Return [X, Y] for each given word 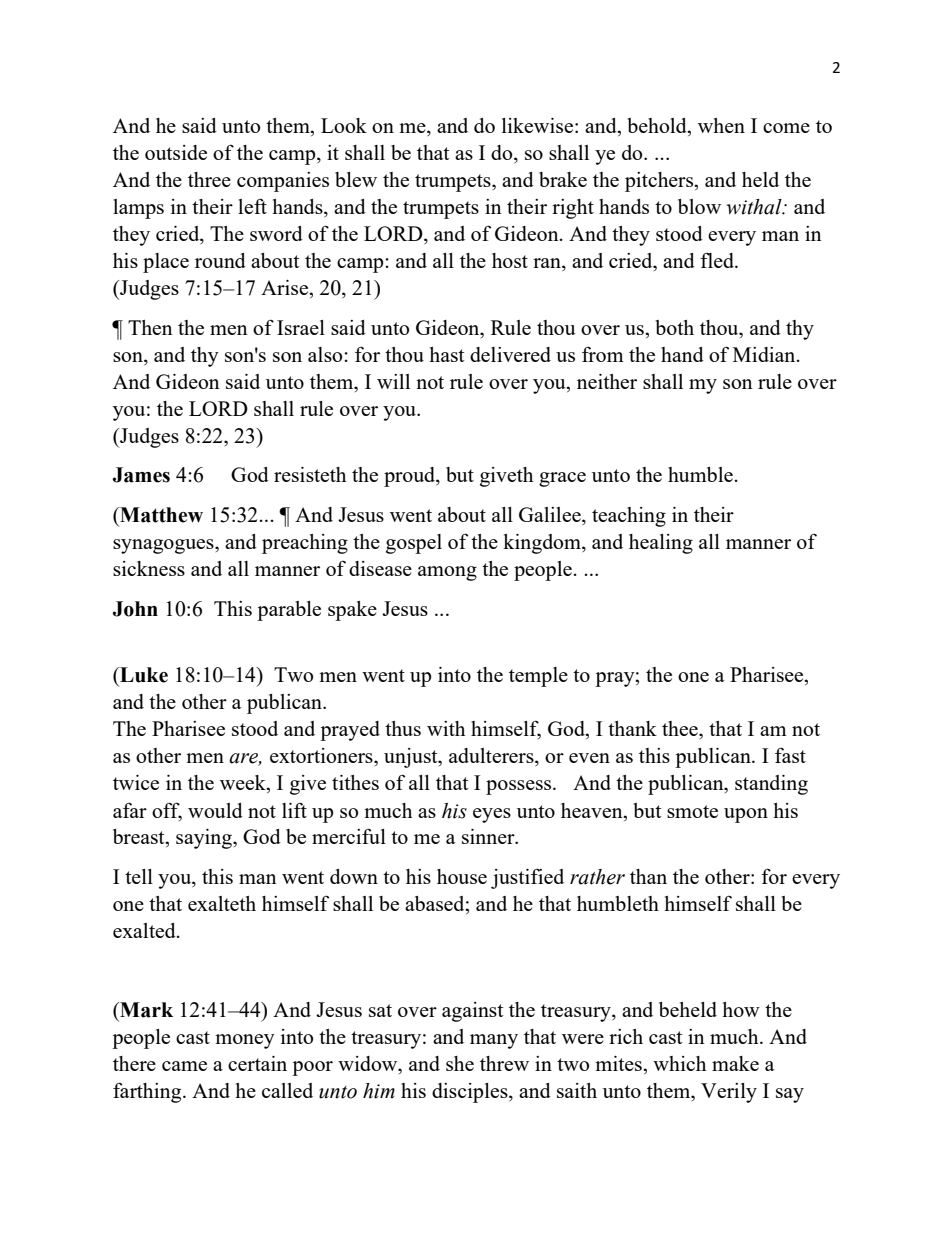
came [184, 1066]
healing [661, 544]
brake [563, 179]
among [447, 573]
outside [176, 152]
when [721, 125]
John [135, 609]
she [460, 1063]
